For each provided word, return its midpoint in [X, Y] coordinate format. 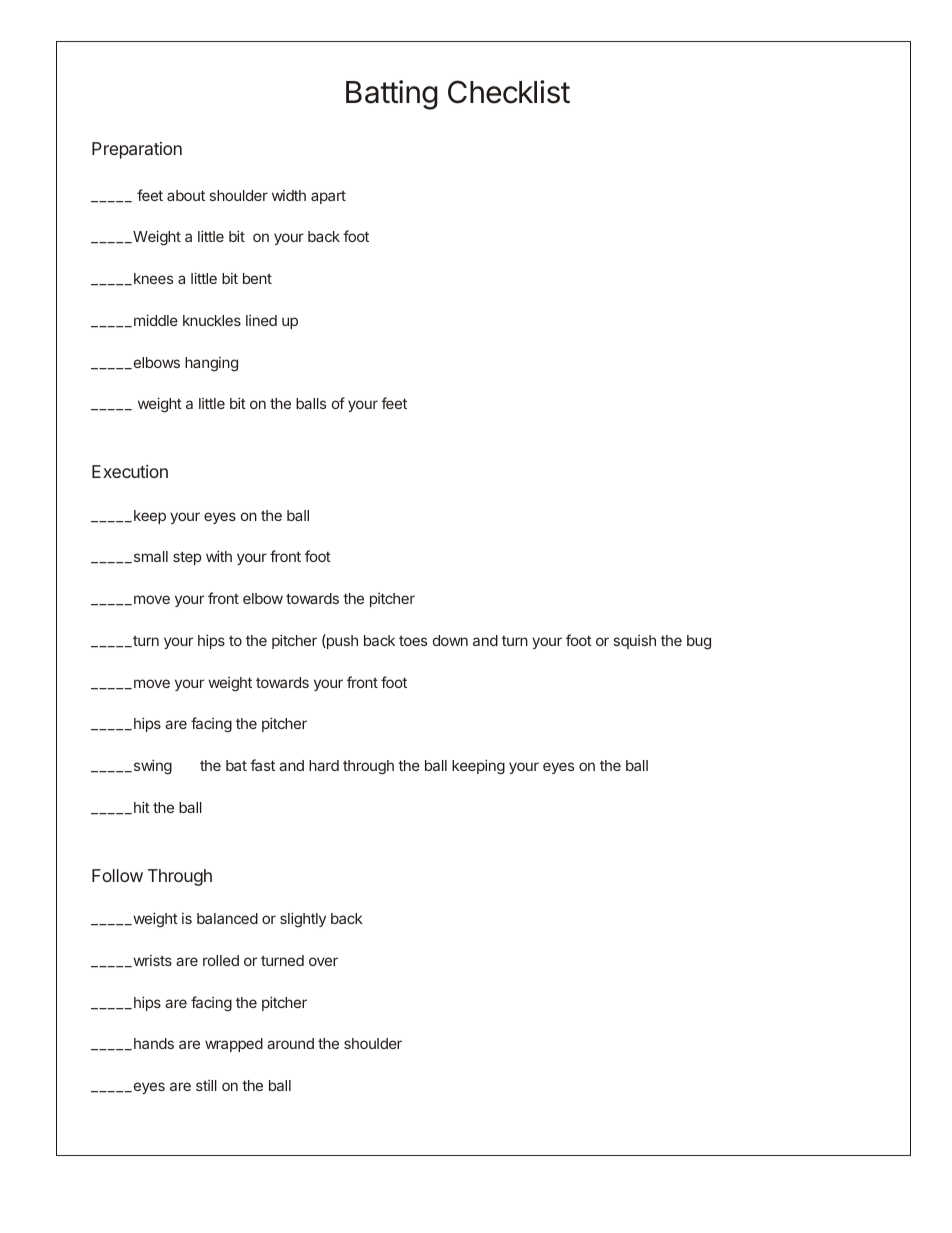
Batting [392, 95]
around [290, 1043]
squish [634, 642]
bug [699, 642]
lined [261, 320]
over [323, 961]
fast [262, 765]
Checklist [509, 92]
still [206, 1085]
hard [324, 765]
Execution [130, 471]
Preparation [137, 150]
